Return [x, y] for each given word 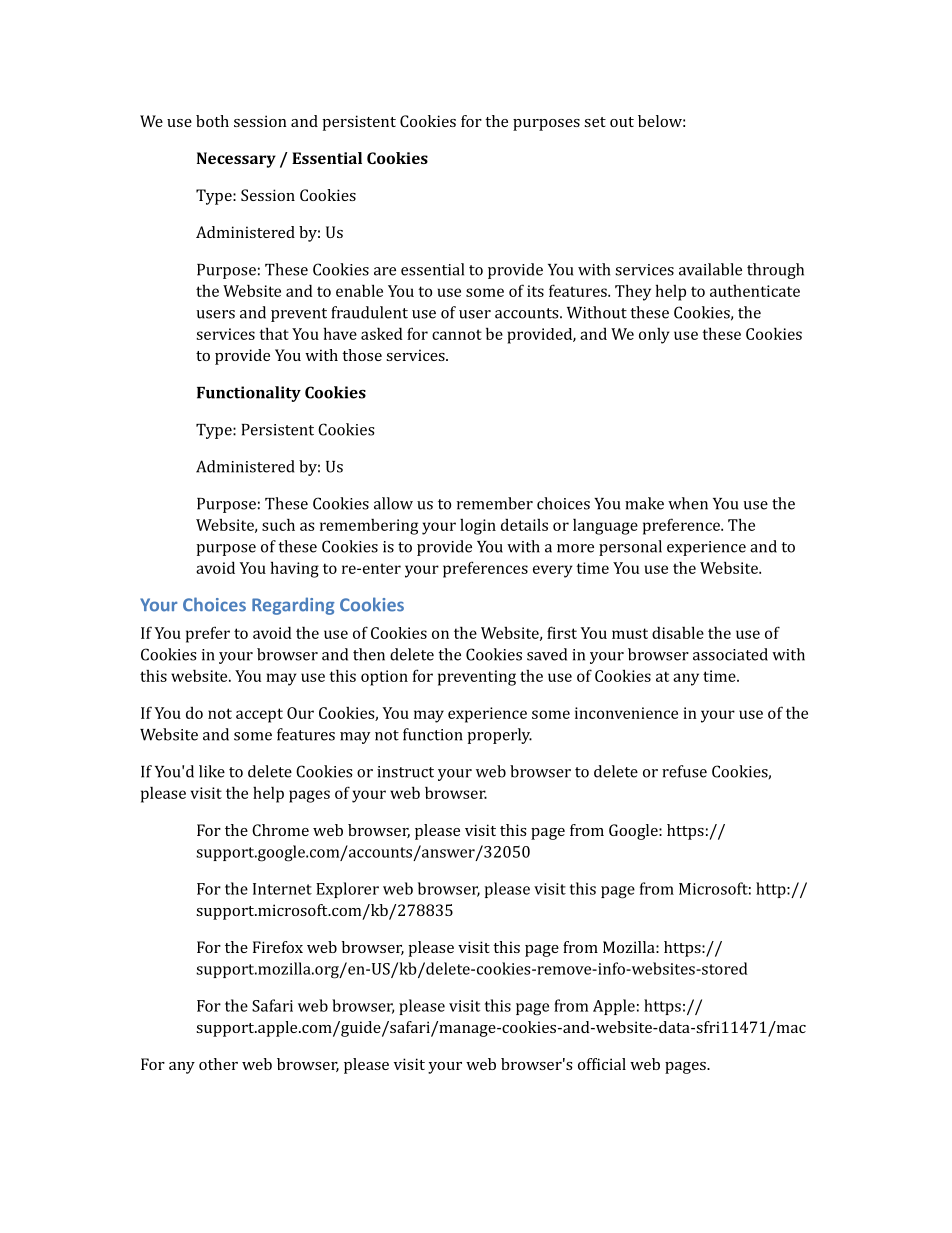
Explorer [347, 890]
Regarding [293, 606]
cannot [457, 334]
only [654, 336]
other [218, 1064]
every [553, 571]
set [595, 122]
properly [499, 736]
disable [678, 632]
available [710, 269]
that [274, 333]
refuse [684, 771]
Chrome [280, 830]
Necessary [236, 160]
